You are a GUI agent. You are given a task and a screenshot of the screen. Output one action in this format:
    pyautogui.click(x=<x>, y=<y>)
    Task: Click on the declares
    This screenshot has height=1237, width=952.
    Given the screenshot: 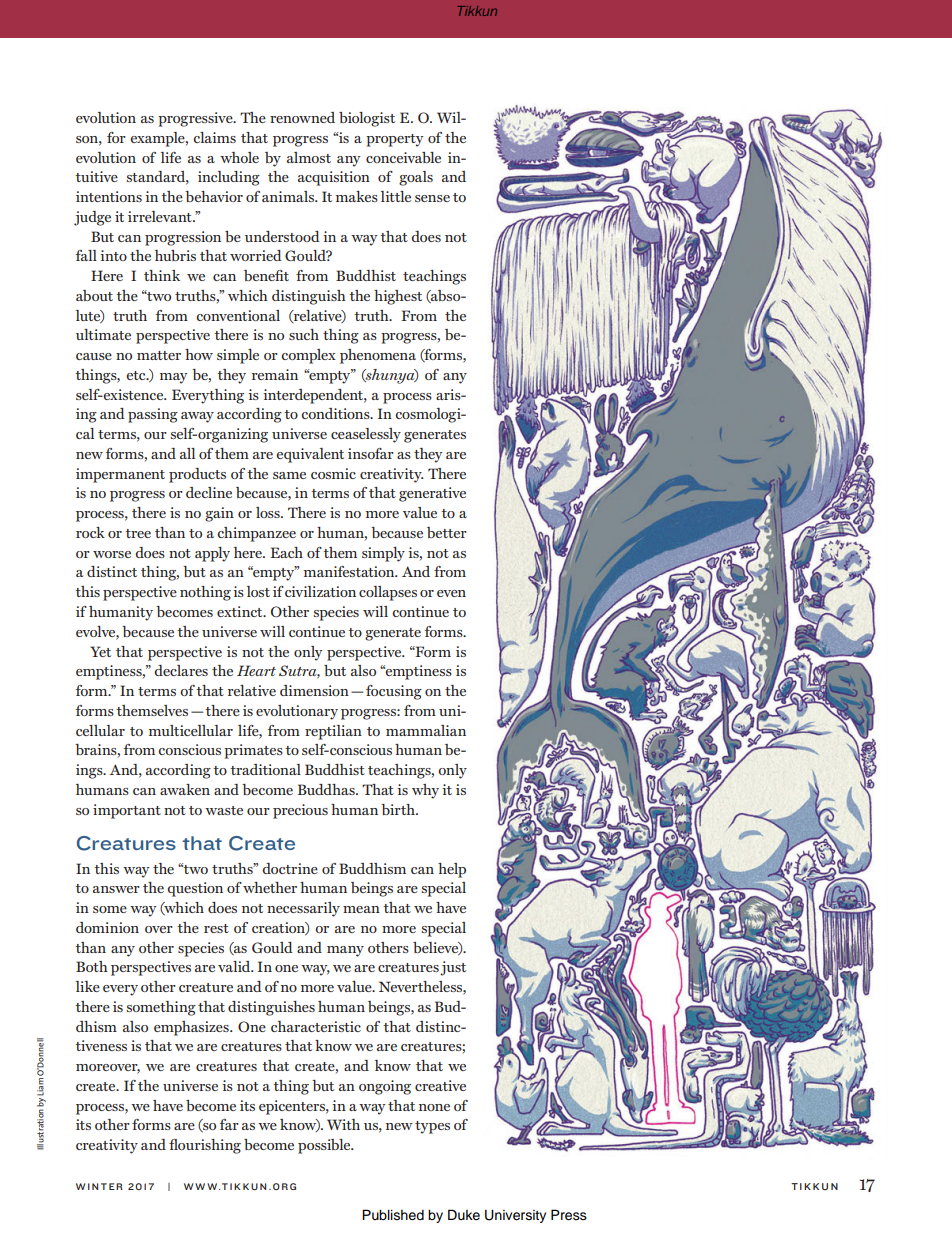 What is the action you would take?
    pyautogui.click(x=181, y=670)
